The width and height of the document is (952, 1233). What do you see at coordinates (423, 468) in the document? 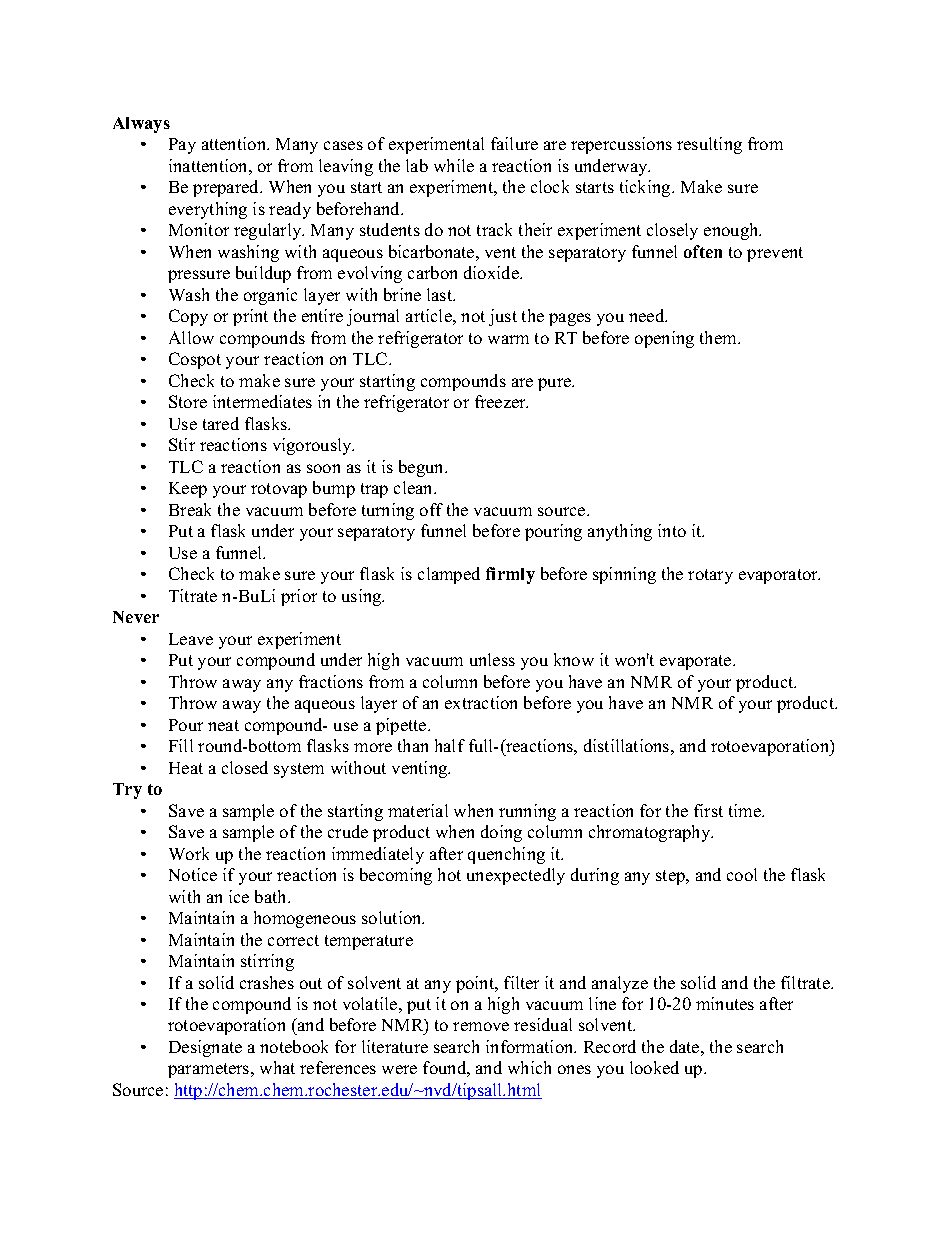
I see `begun` at bounding box center [423, 468].
